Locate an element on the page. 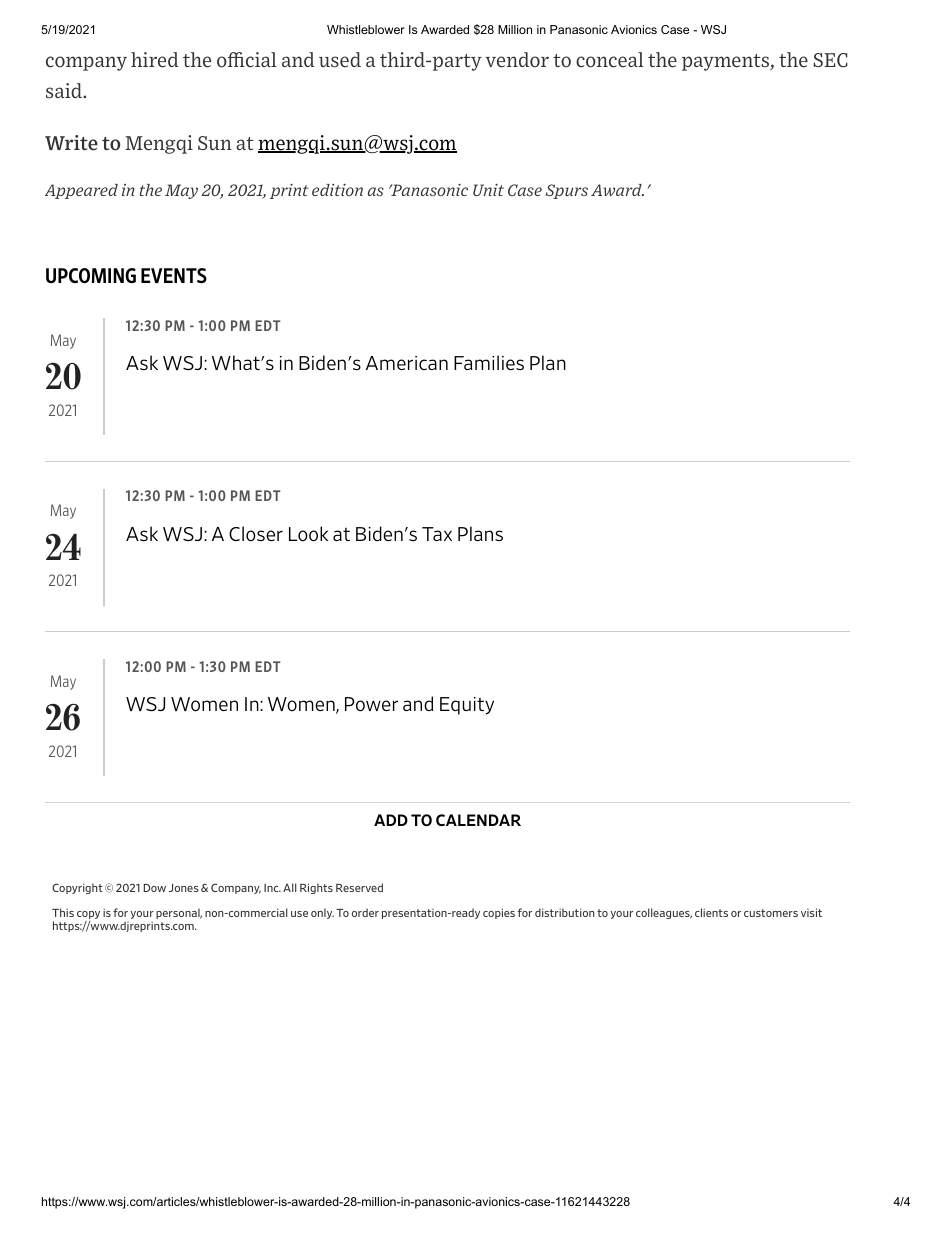 The width and height of the page is (952, 1233). hired is located at coordinates (155, 60).
